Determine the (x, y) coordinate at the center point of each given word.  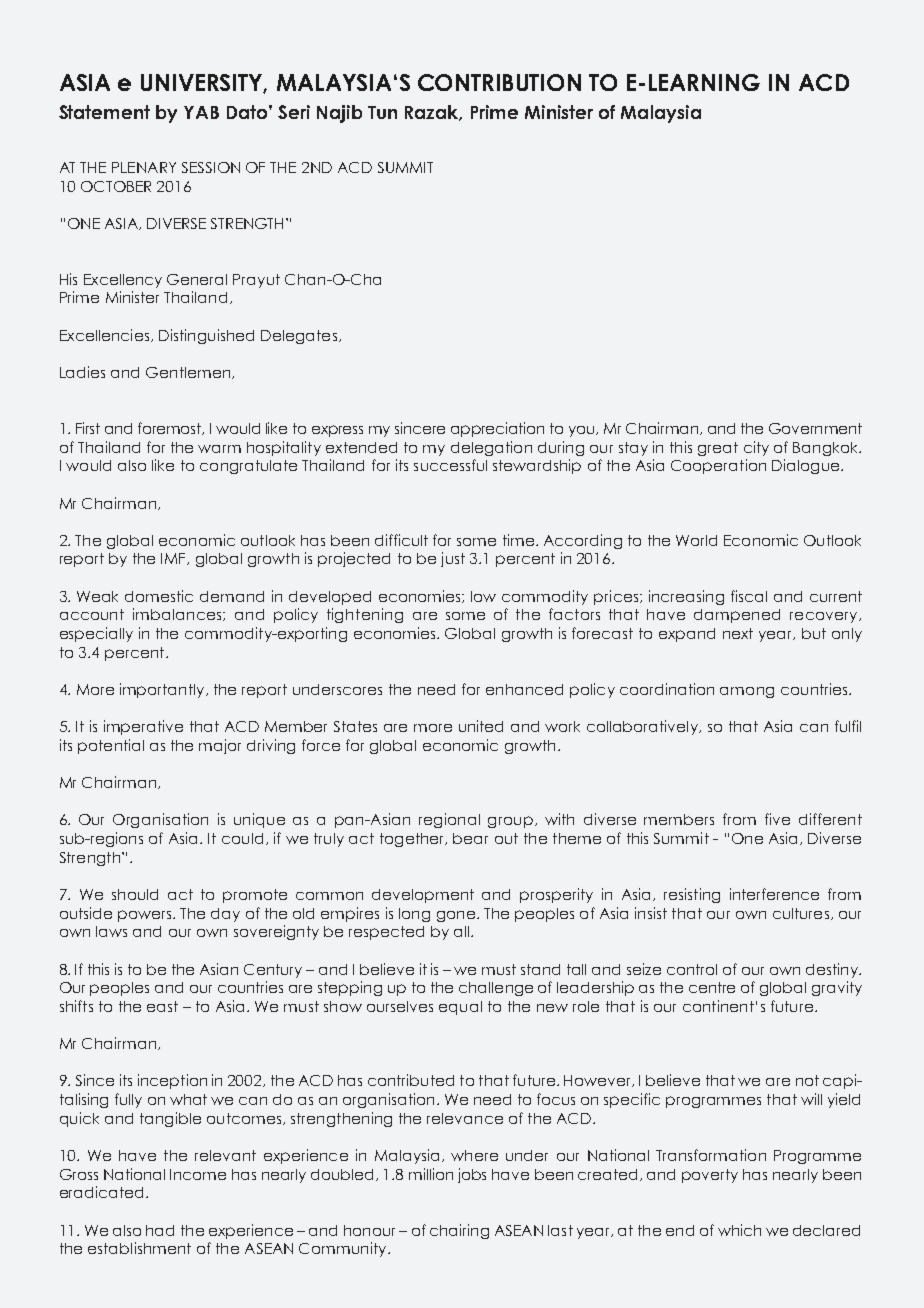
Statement (104, 112)
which (739, 1230)
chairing (459, 1231)
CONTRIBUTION (499, 82)
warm (219, 449)
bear (470, 838)
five (777, 819)
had (160, 1230)
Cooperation (718, 466)
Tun (382, 112)
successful (450, 465)
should (135, 894)
